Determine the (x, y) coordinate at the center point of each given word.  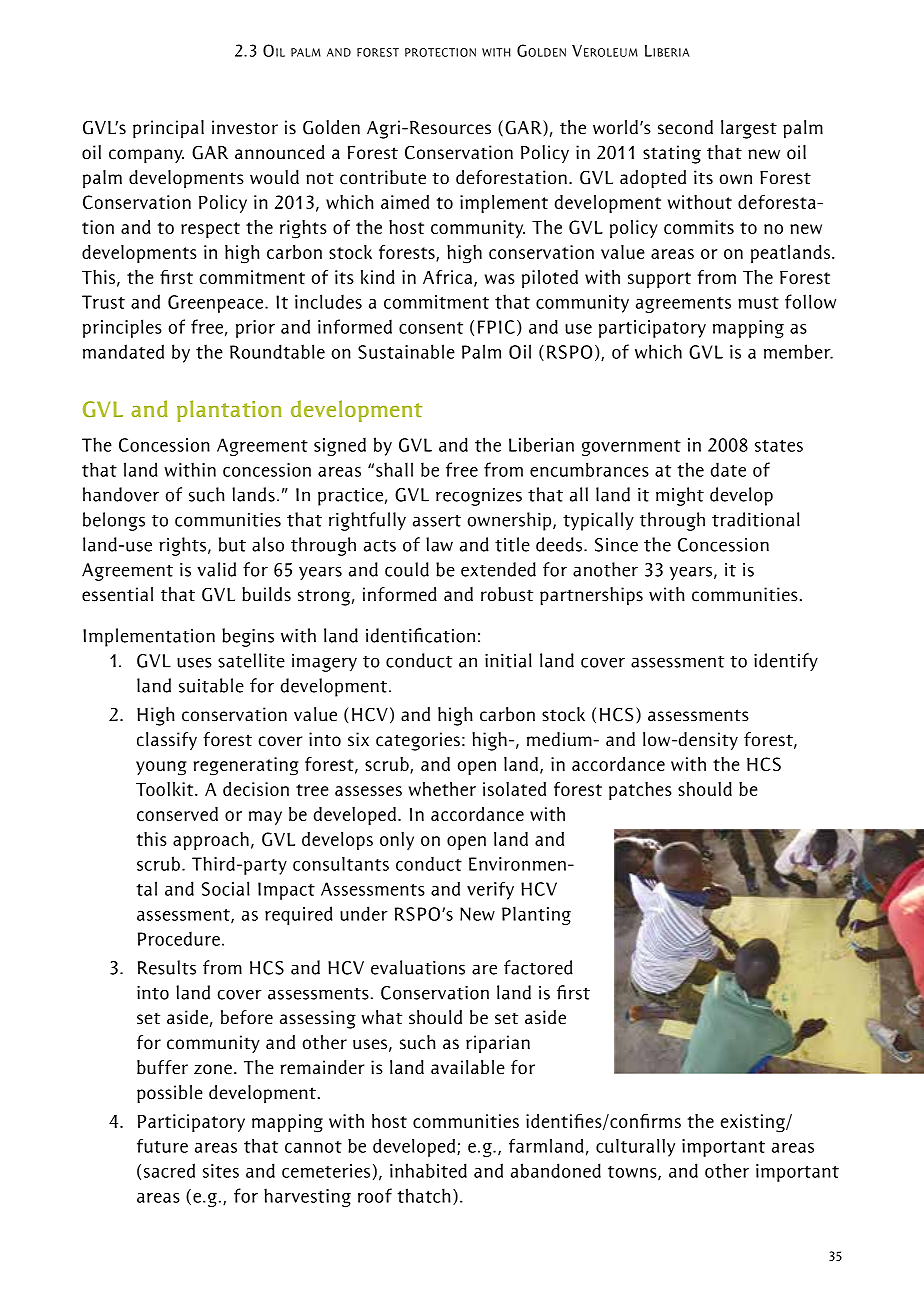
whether (442, 789)
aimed (405, 202)
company (146, 156)
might (680, 496)
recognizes (479, 497)
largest (749, 129)
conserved (177, 814)
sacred (169, 1170)
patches (640, 791)
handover (121, 494)
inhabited (428, 1170)
